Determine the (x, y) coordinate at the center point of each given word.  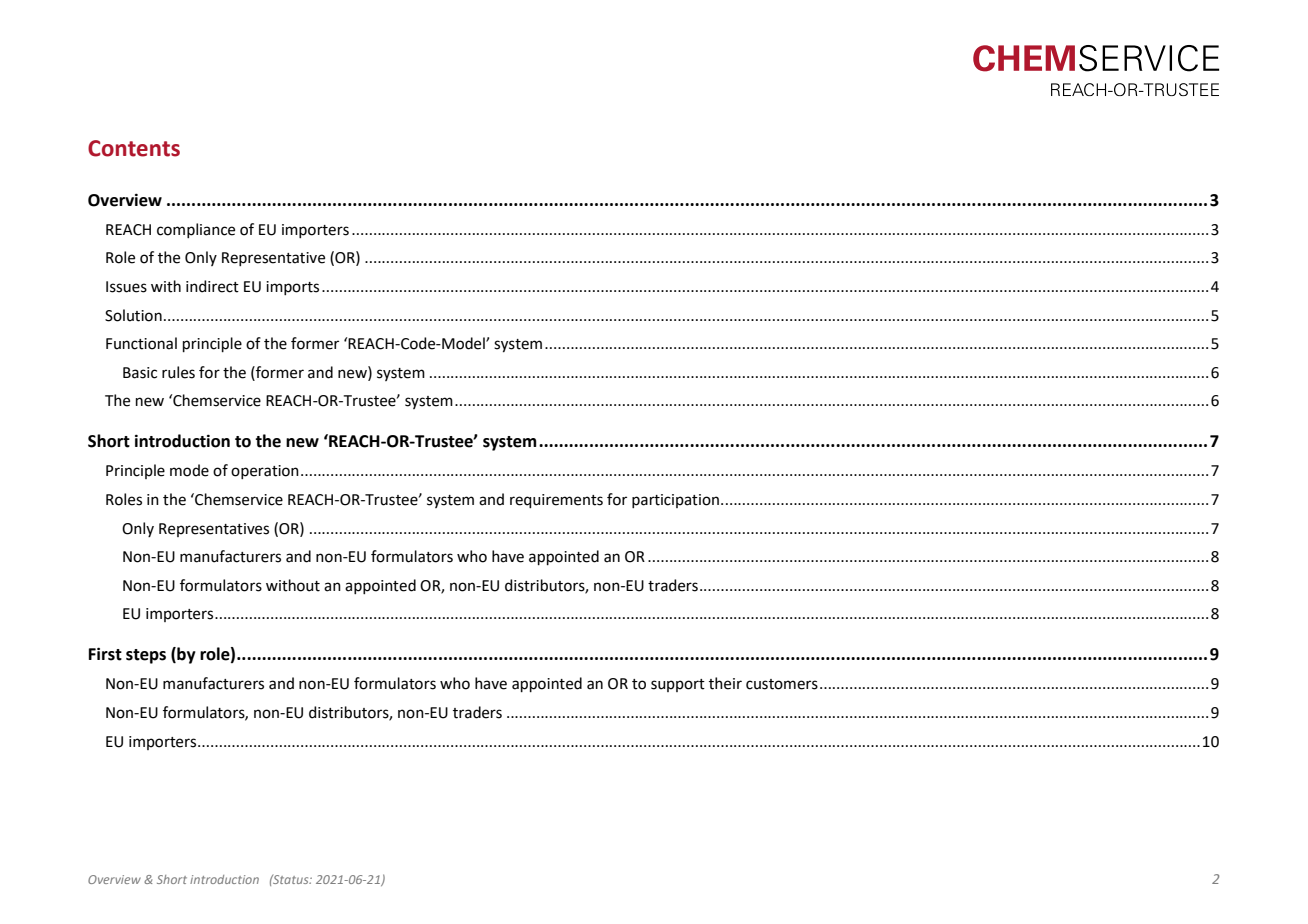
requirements (556, 501)
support (678, 685)
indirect (212, 286)
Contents (134, 148)
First (105, 654)
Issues (126, 287)
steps (146, 656)
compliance (196, 230)
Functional (141, 343)
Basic (140, 373)
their (725, 683)
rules (178, 372)
